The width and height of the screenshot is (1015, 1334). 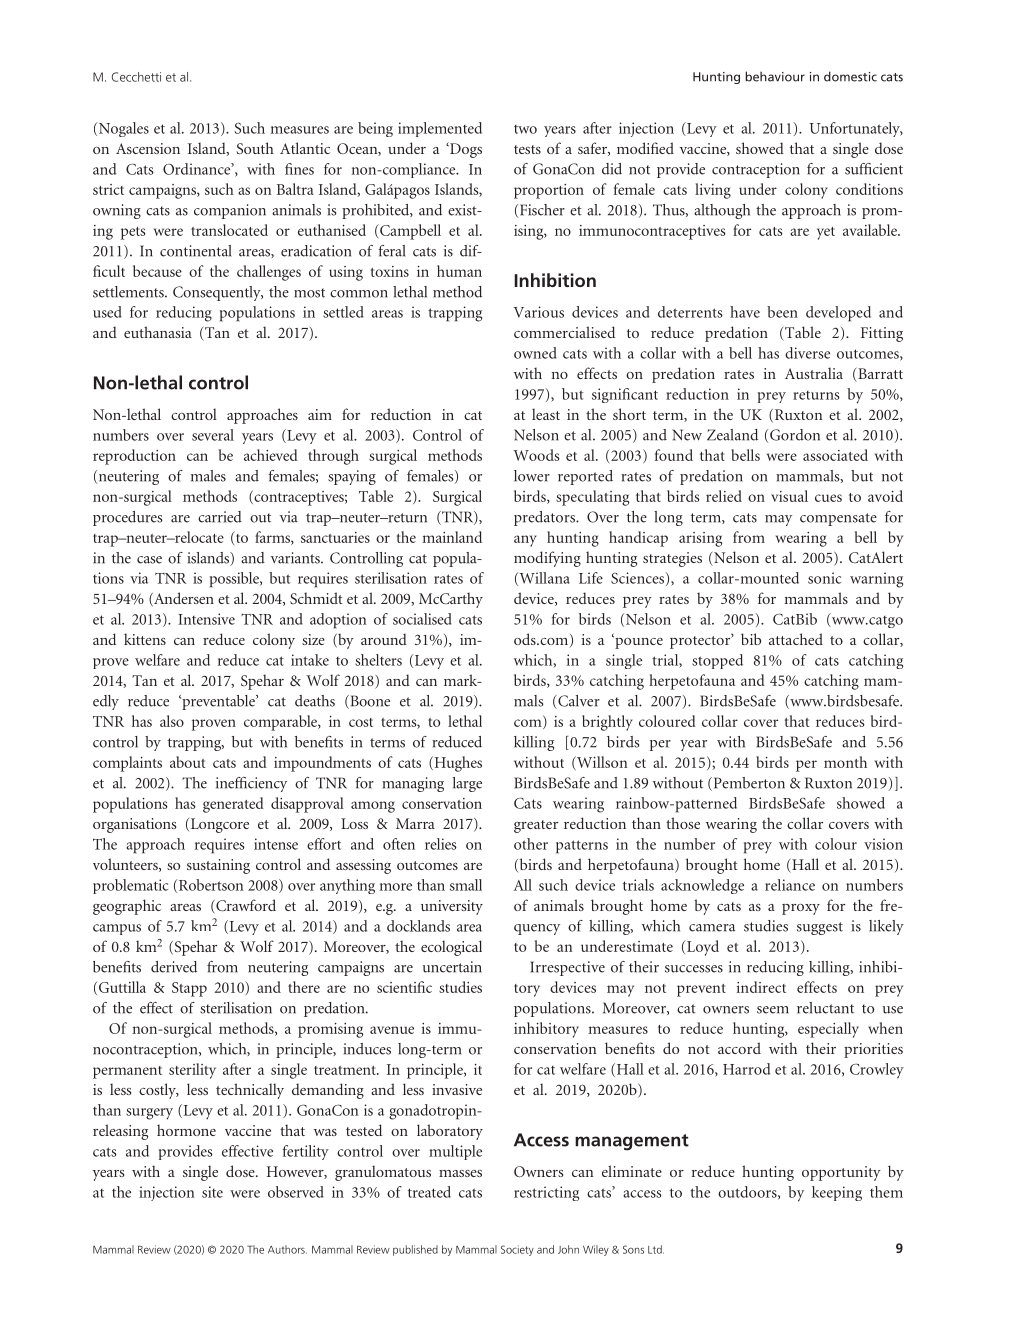 What do you see at coordinates (775, 76) in the screenshot?
I see `behaviour` at bounding box center [775, 76].
